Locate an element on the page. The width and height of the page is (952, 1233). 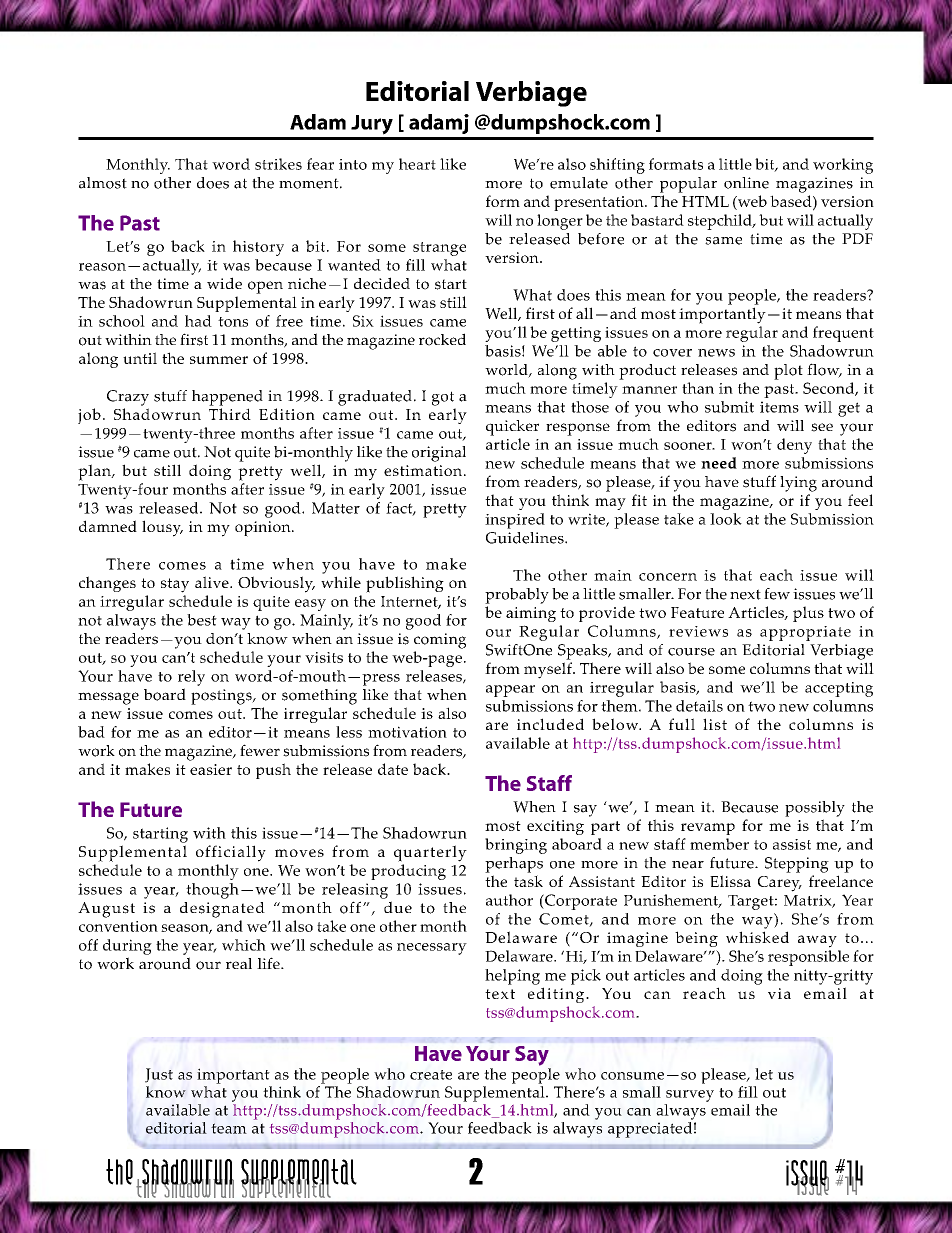
online is located at coordinates (746, 183).
